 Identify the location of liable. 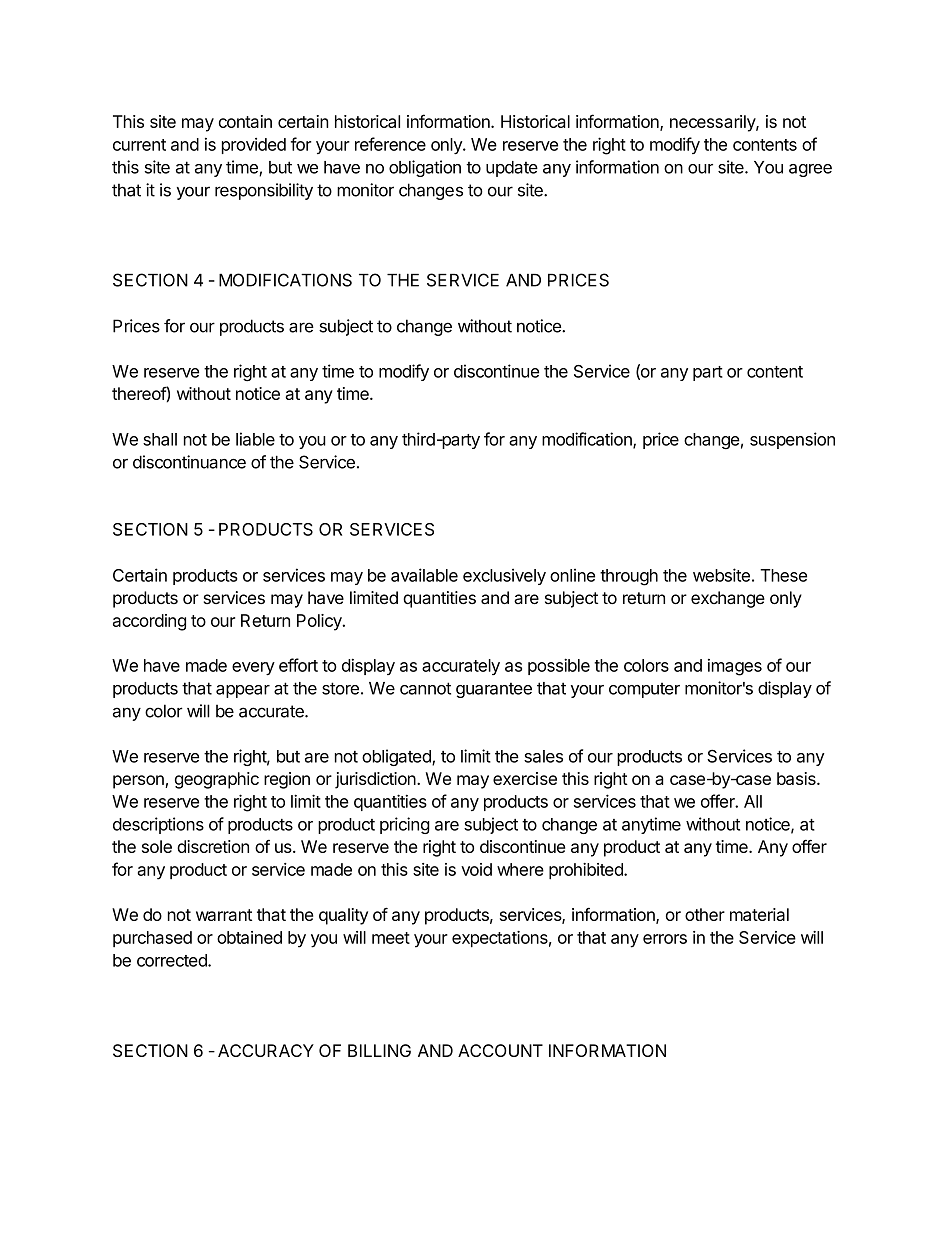
(255, 439).
